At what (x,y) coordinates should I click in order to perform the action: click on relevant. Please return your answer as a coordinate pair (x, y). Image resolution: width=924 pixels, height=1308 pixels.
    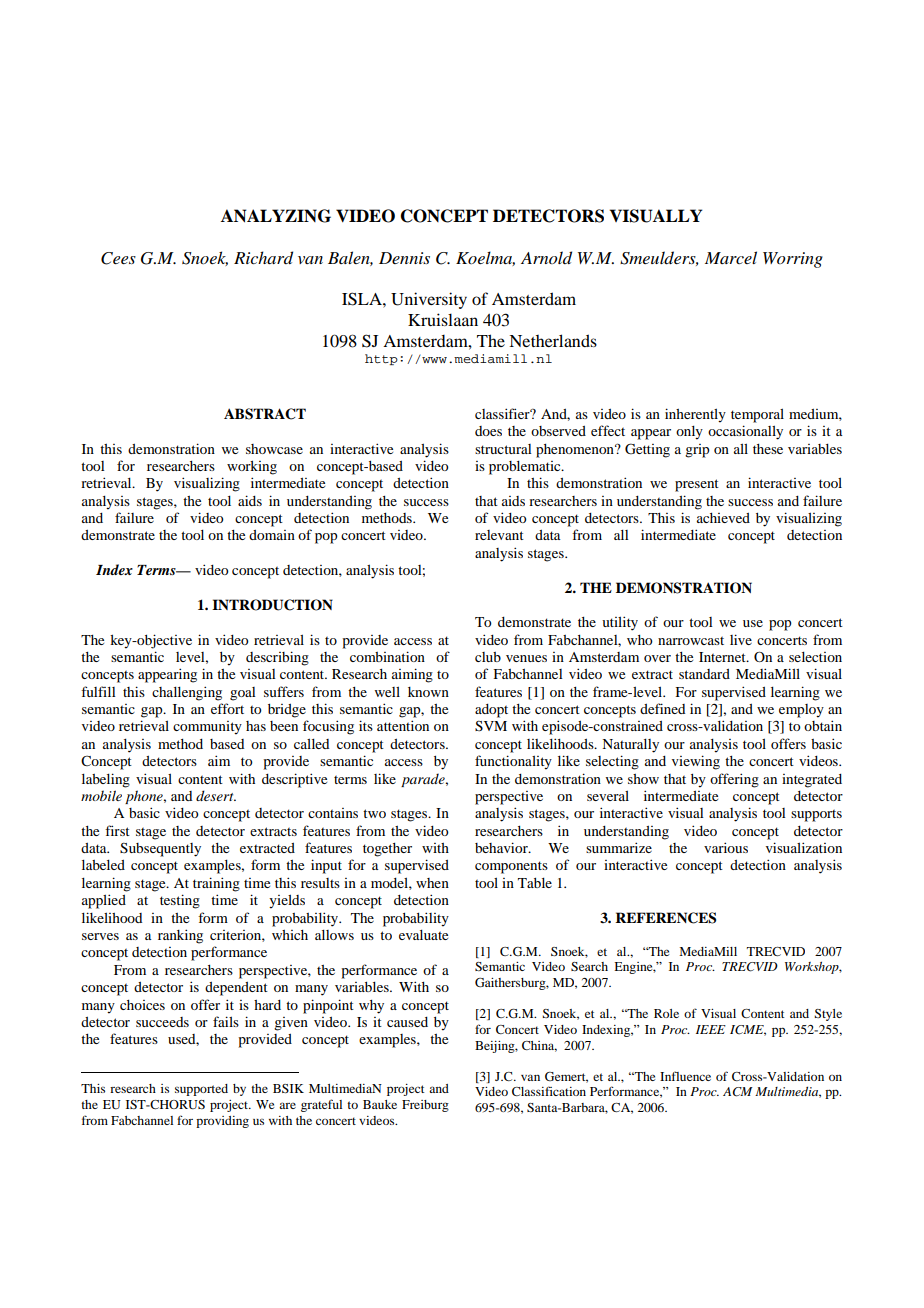
    Looking at the image, I should click on (499, 535).
